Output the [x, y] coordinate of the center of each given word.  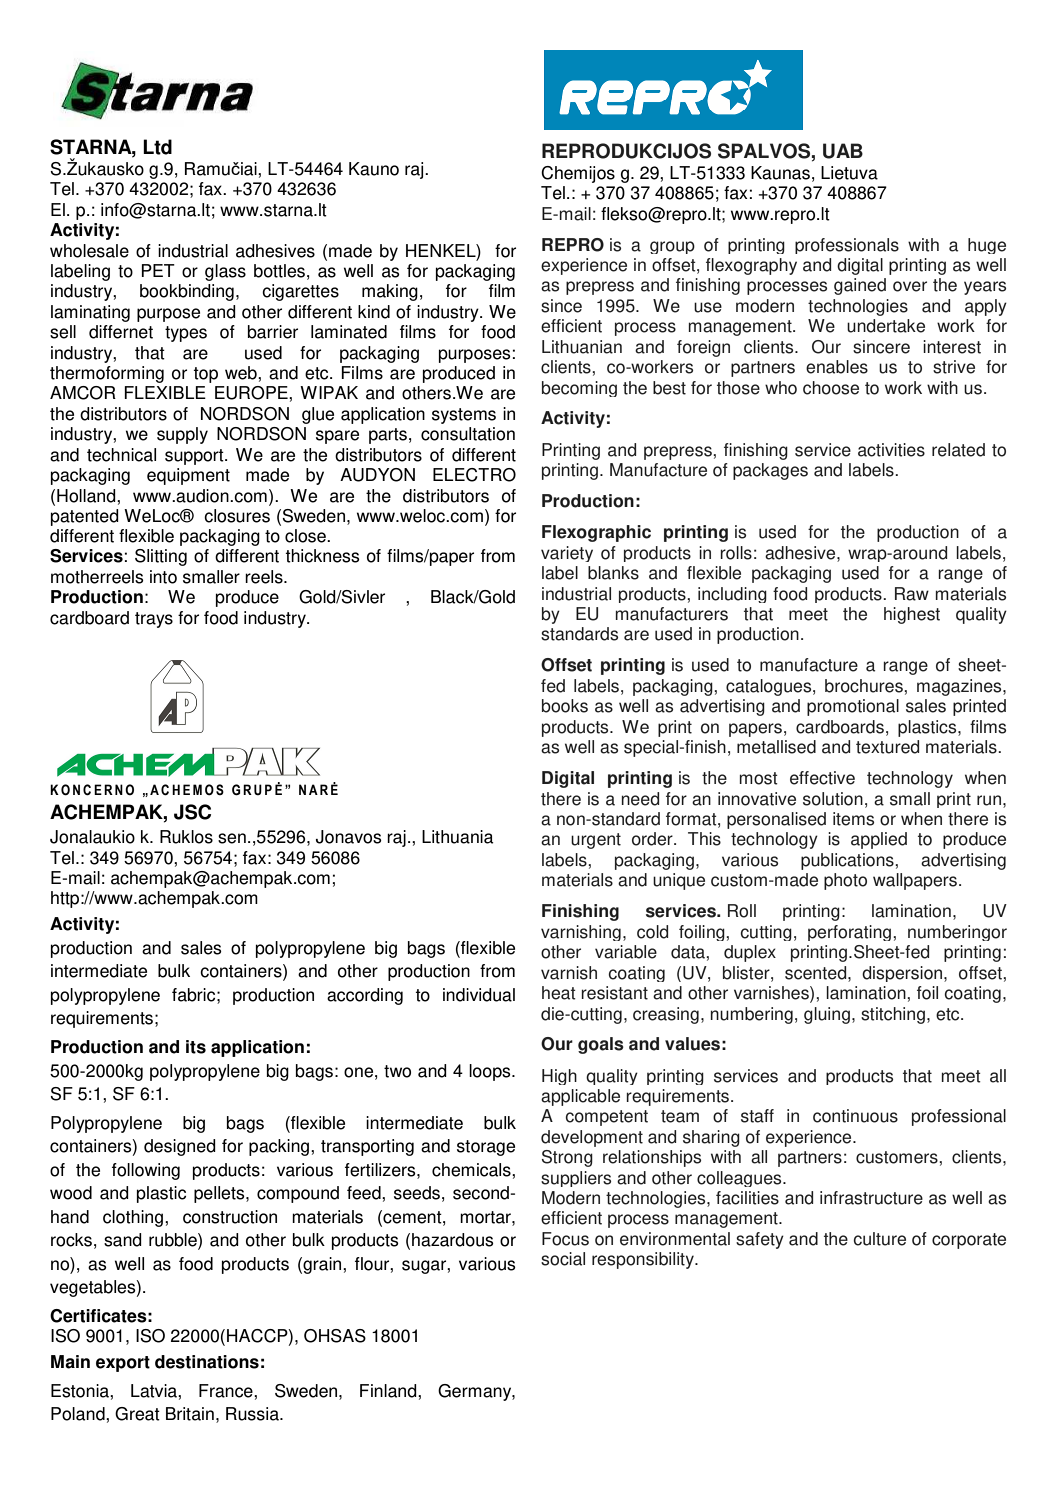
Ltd [157, 147]
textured [887, 747]
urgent [596, 841]
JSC [192, 812]
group [672, 247]
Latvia [155, 1391]
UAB [843, 151]
